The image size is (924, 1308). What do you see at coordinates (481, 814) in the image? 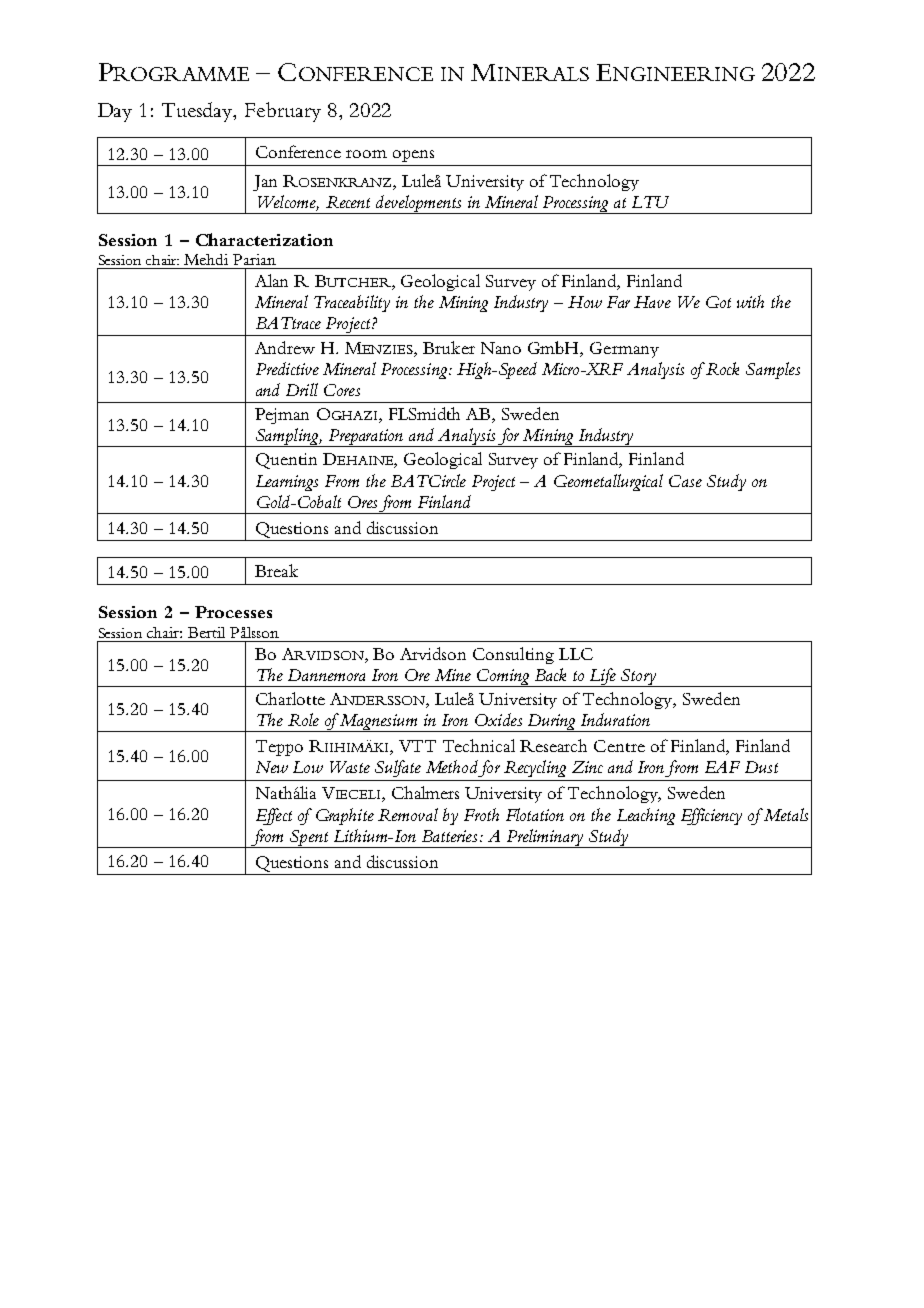
I see `Froth` at bounding box center [481, 814].
